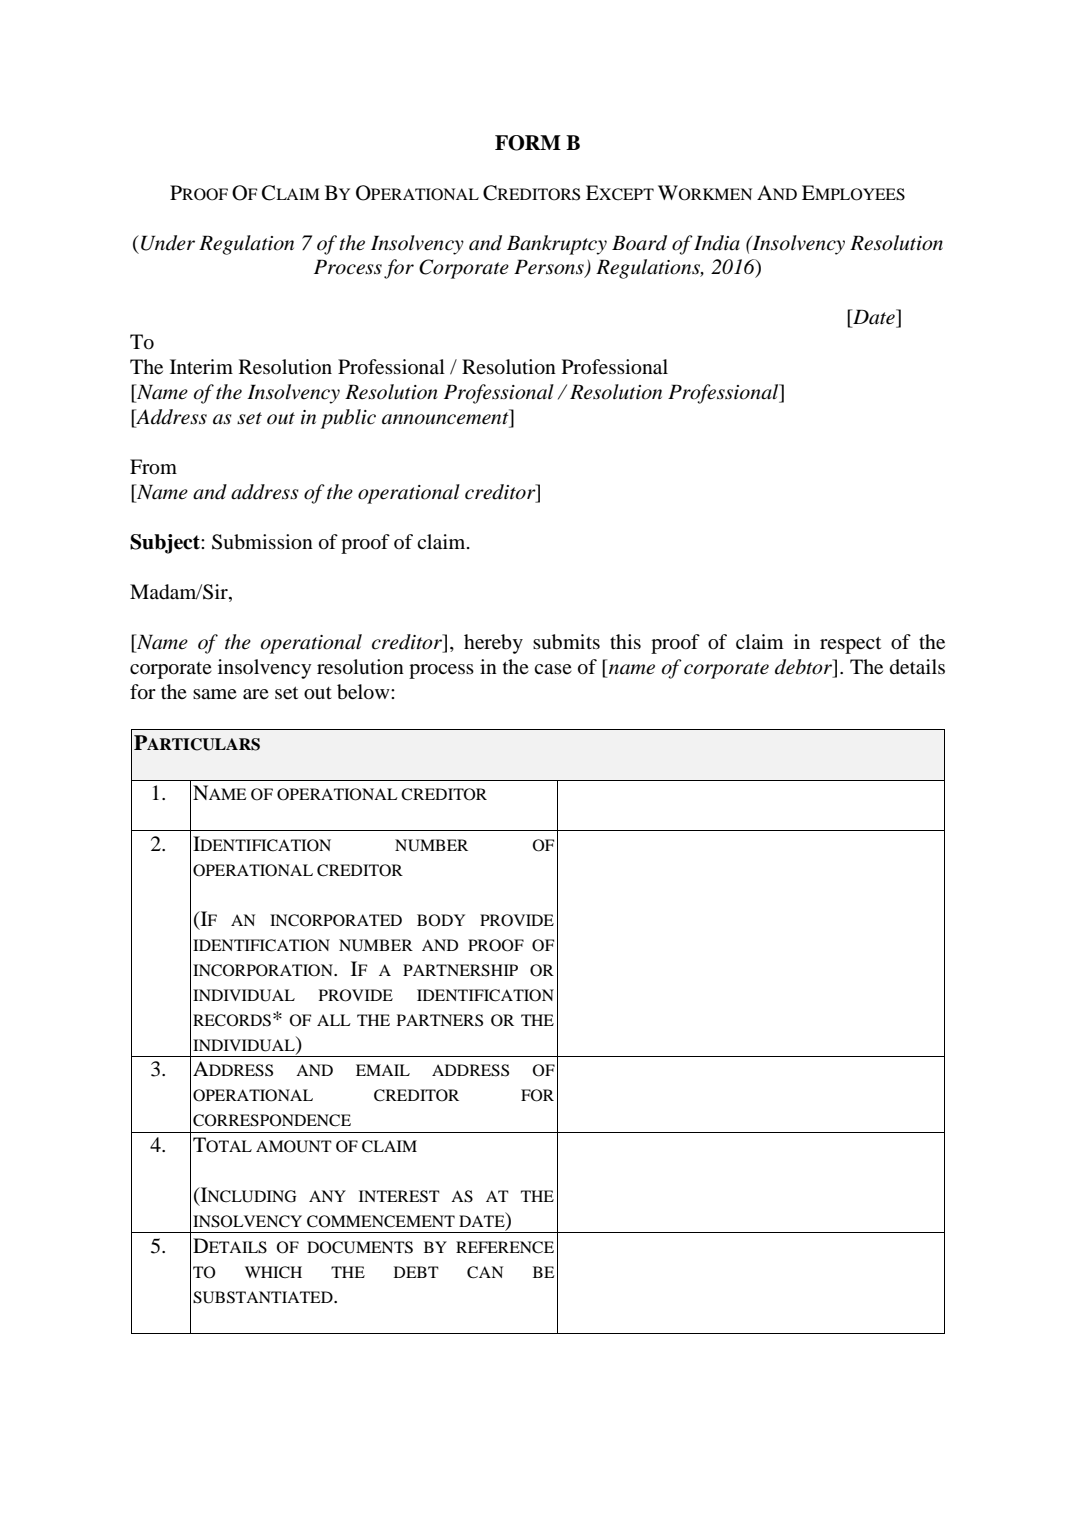  I want to click on this, so click(625, 641).
